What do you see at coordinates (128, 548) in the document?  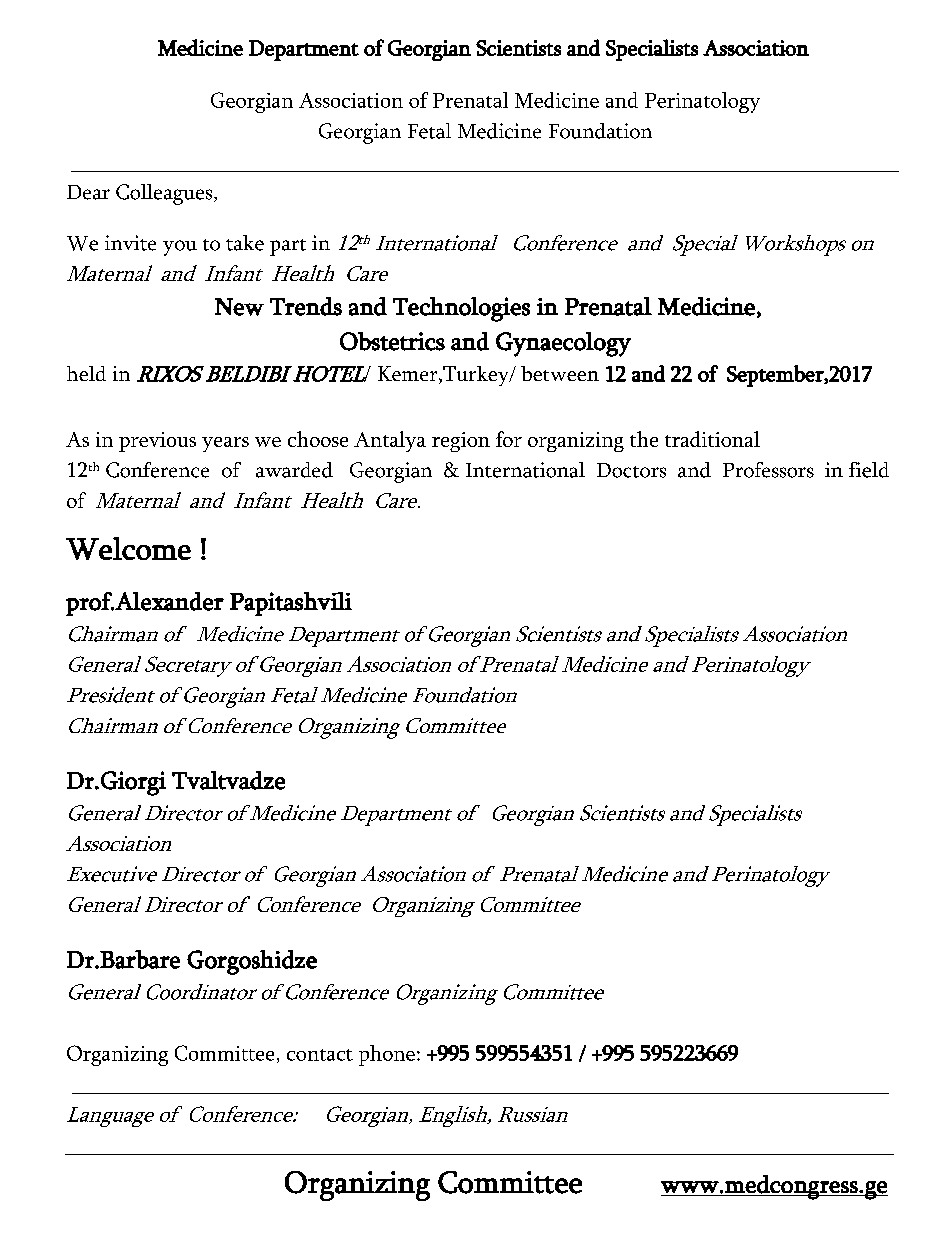 I see `Welcome` at bounding box center [128, 548].
